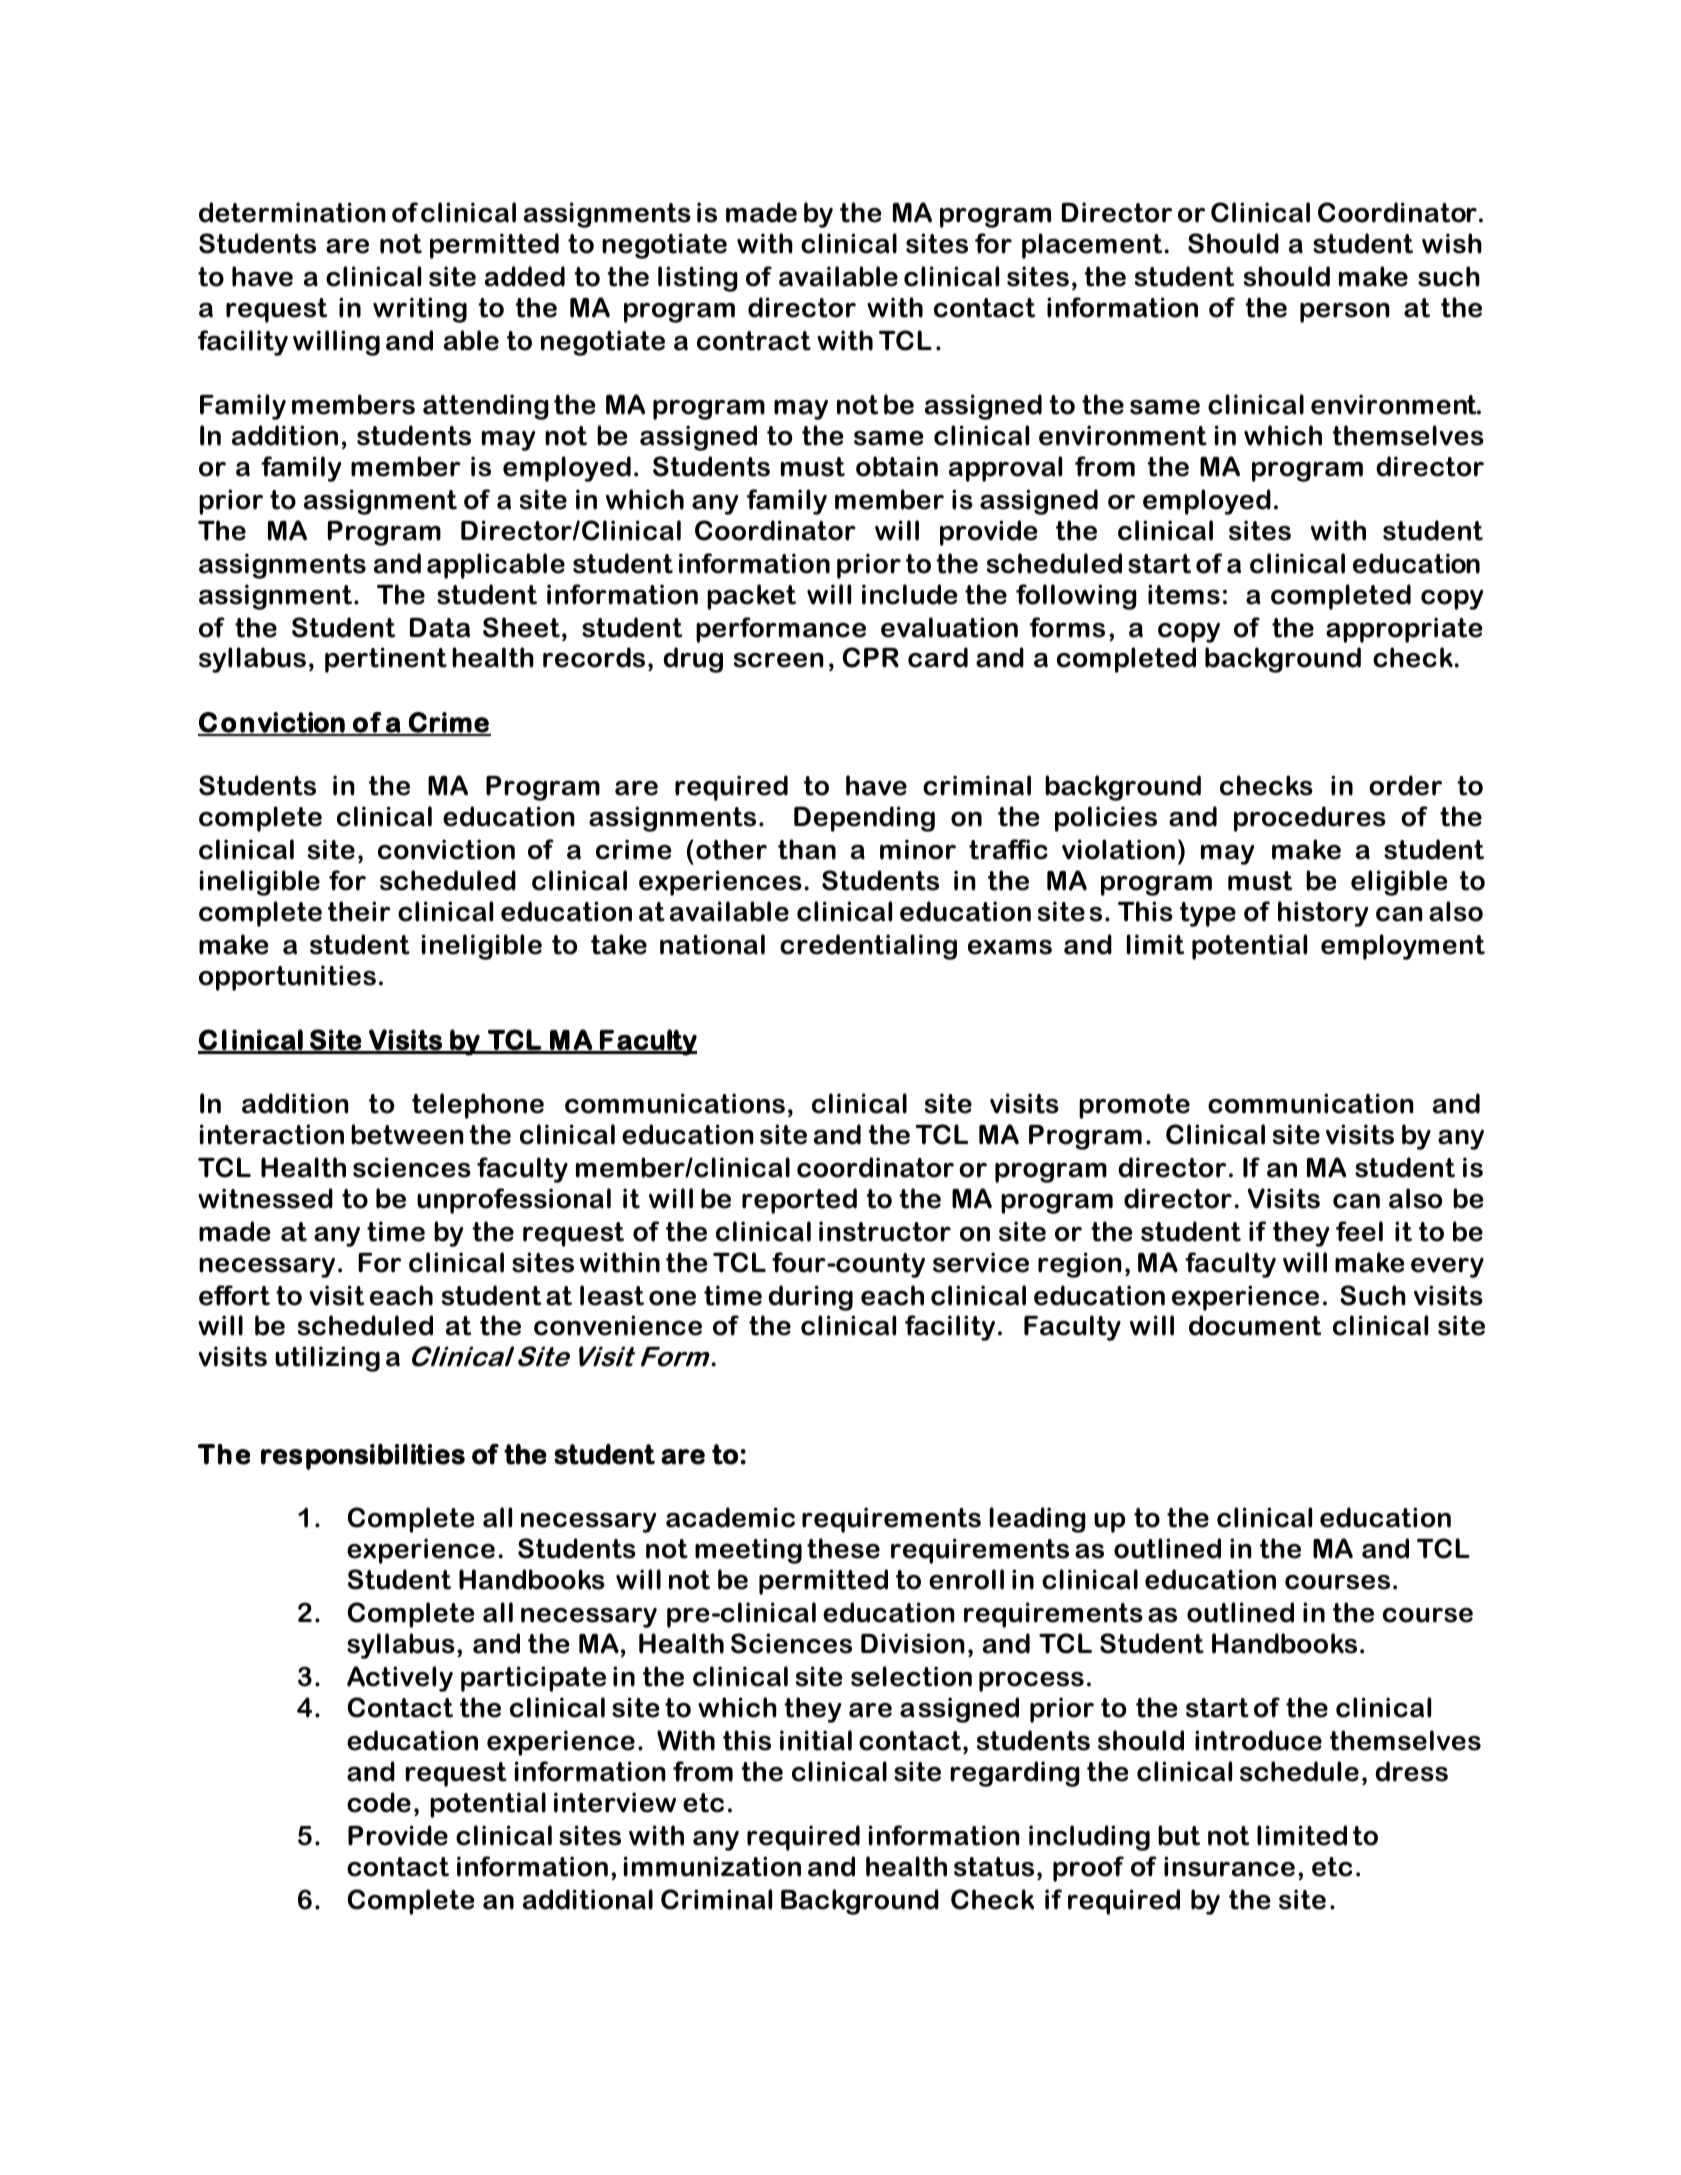 The image size is (1681, 2175). I want to click on responsibilities, so click(363, 1457).
